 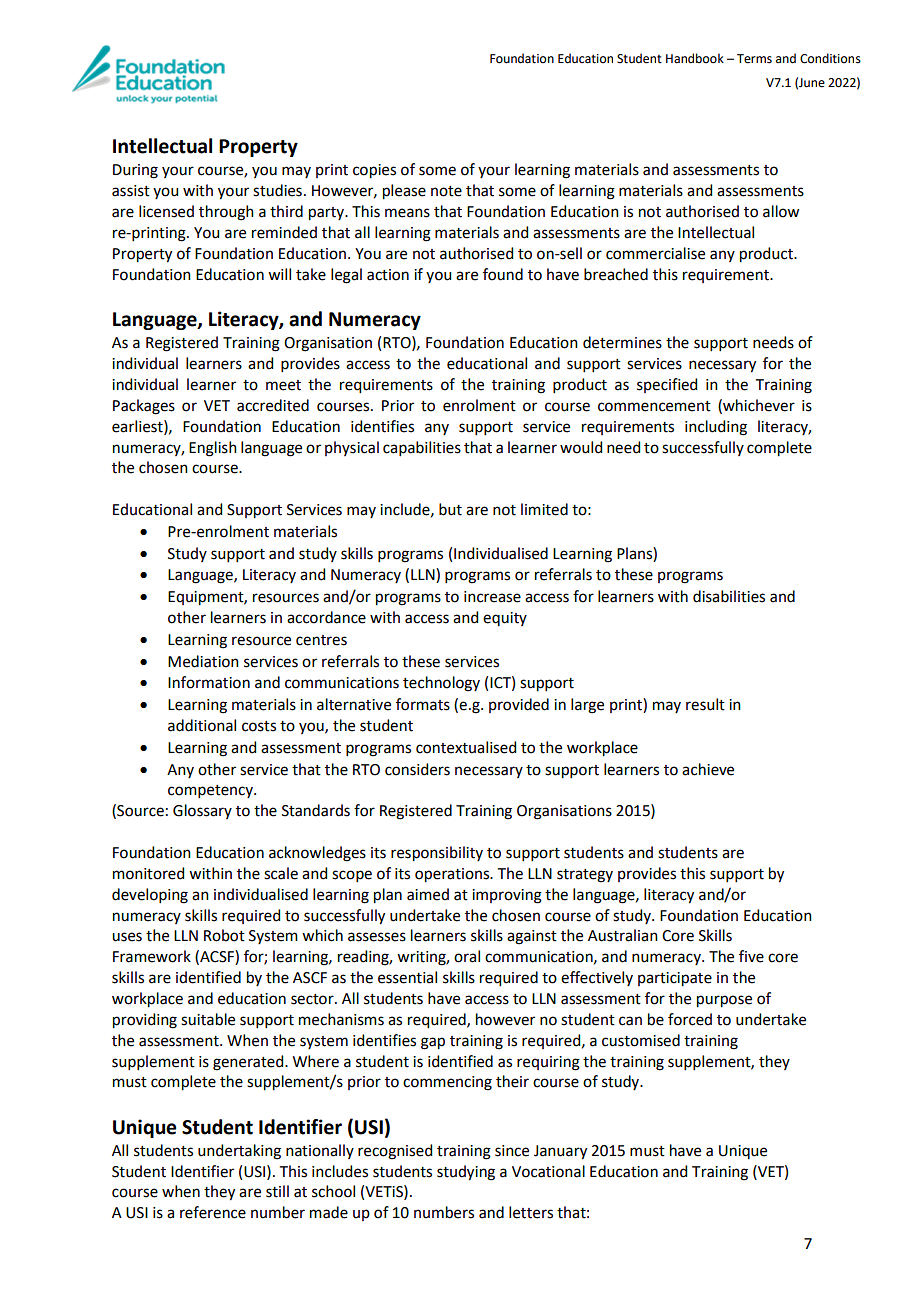 I want to click on English, so click(x=213, y=449).
